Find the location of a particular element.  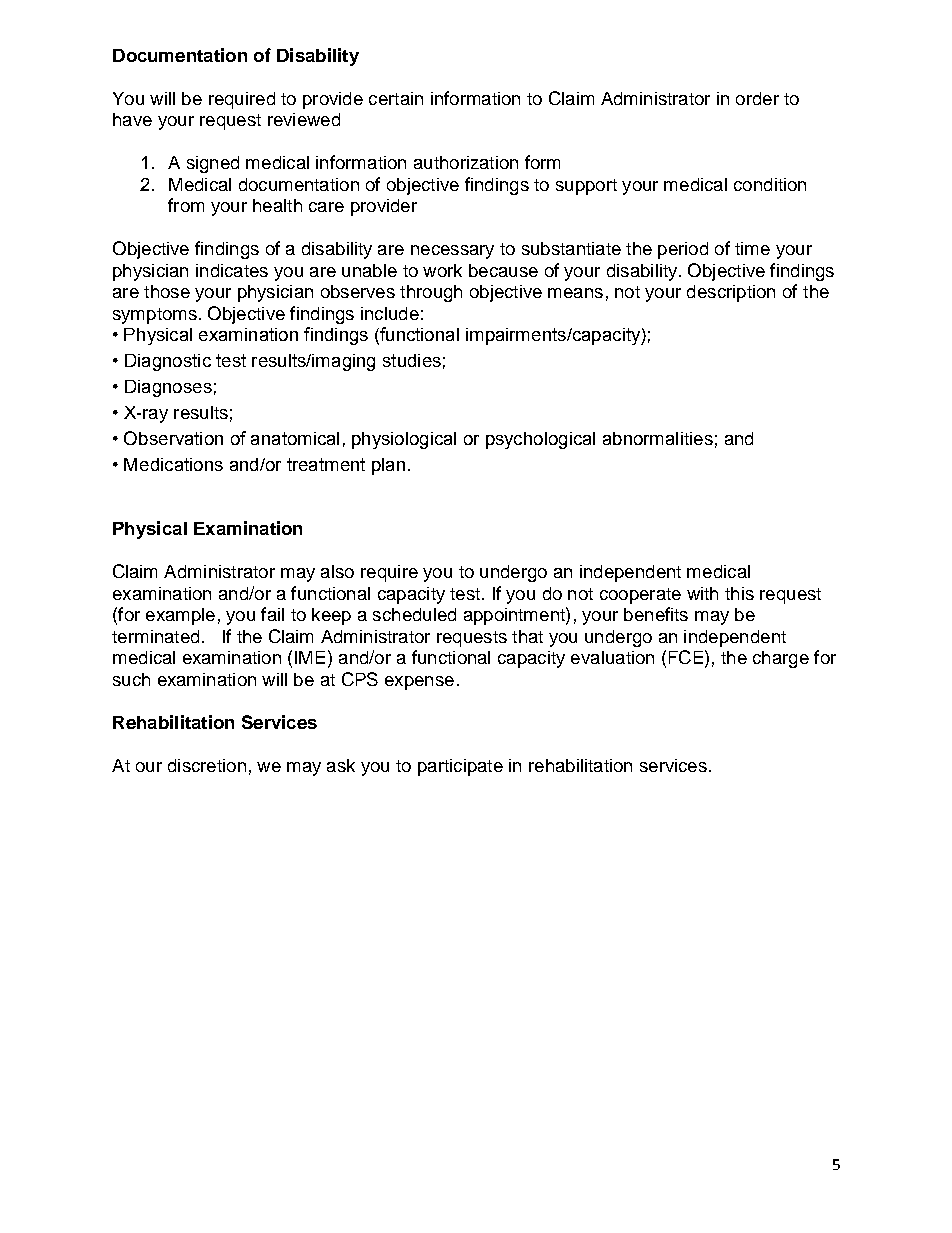

FCE is located at coordinates (686, 657).
